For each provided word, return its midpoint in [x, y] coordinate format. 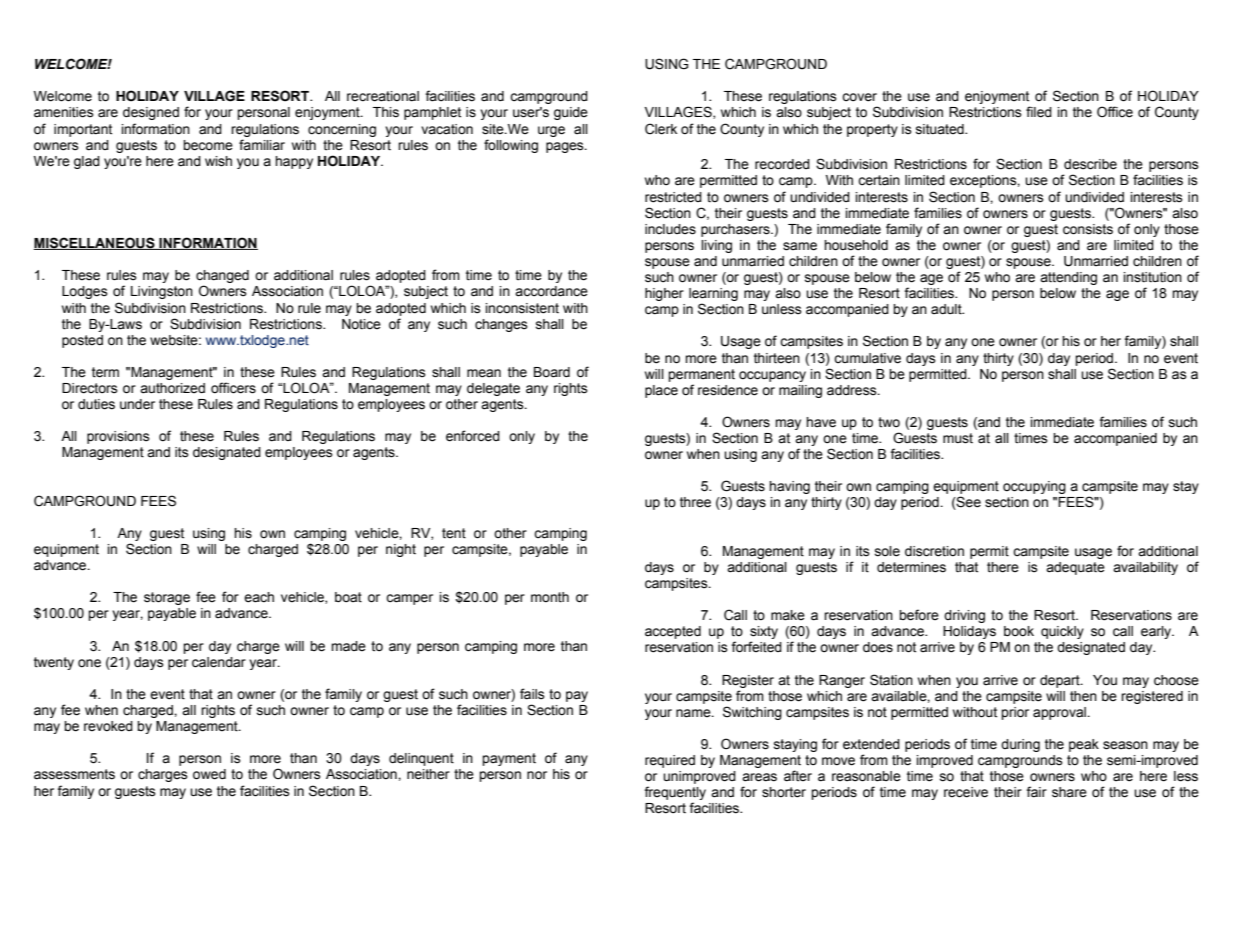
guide [571, 113]
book [1019, 631]
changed [222, 278]
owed [209, 774]
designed [151, 113]
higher [664, 294]
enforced [473, 436]
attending [1068, 278]
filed [1039, 112]
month [550, 597]
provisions [118, 437]
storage [167, 598]
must [958, 438]
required [670, 761]
